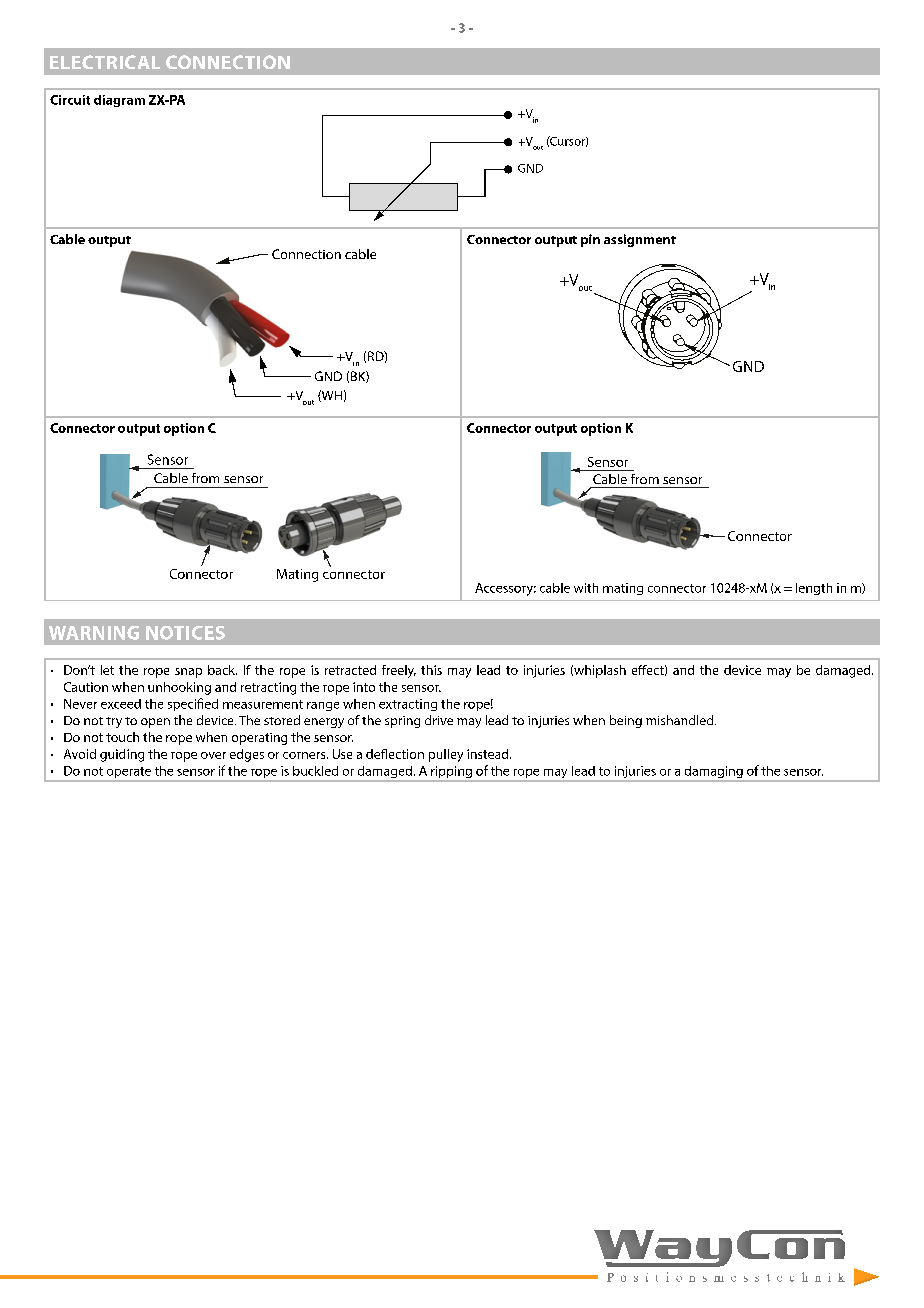 This page has height=1308, width=924. What do you see at coordinates (640, 240) in the page?
I see `assignment` at bounding box center [640, 240].
